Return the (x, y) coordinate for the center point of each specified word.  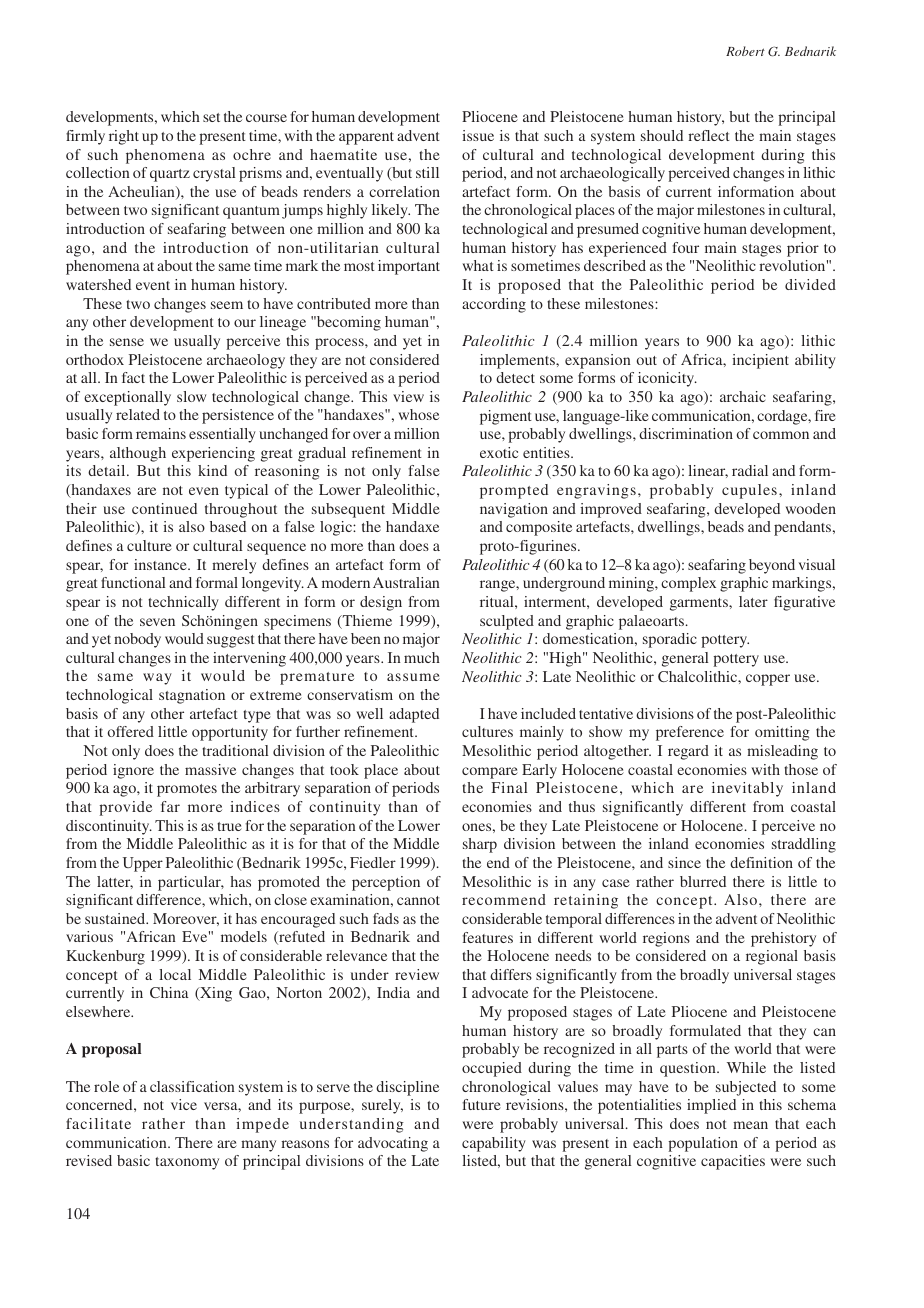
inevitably (747, 789)
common (781, 435)
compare (490, 773)
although (138, 454)
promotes (187, 790)
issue (478, 135)
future (481, 1104)
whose (419, 414)
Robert (745, 51)
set (211, 117)
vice (184, 1104)
